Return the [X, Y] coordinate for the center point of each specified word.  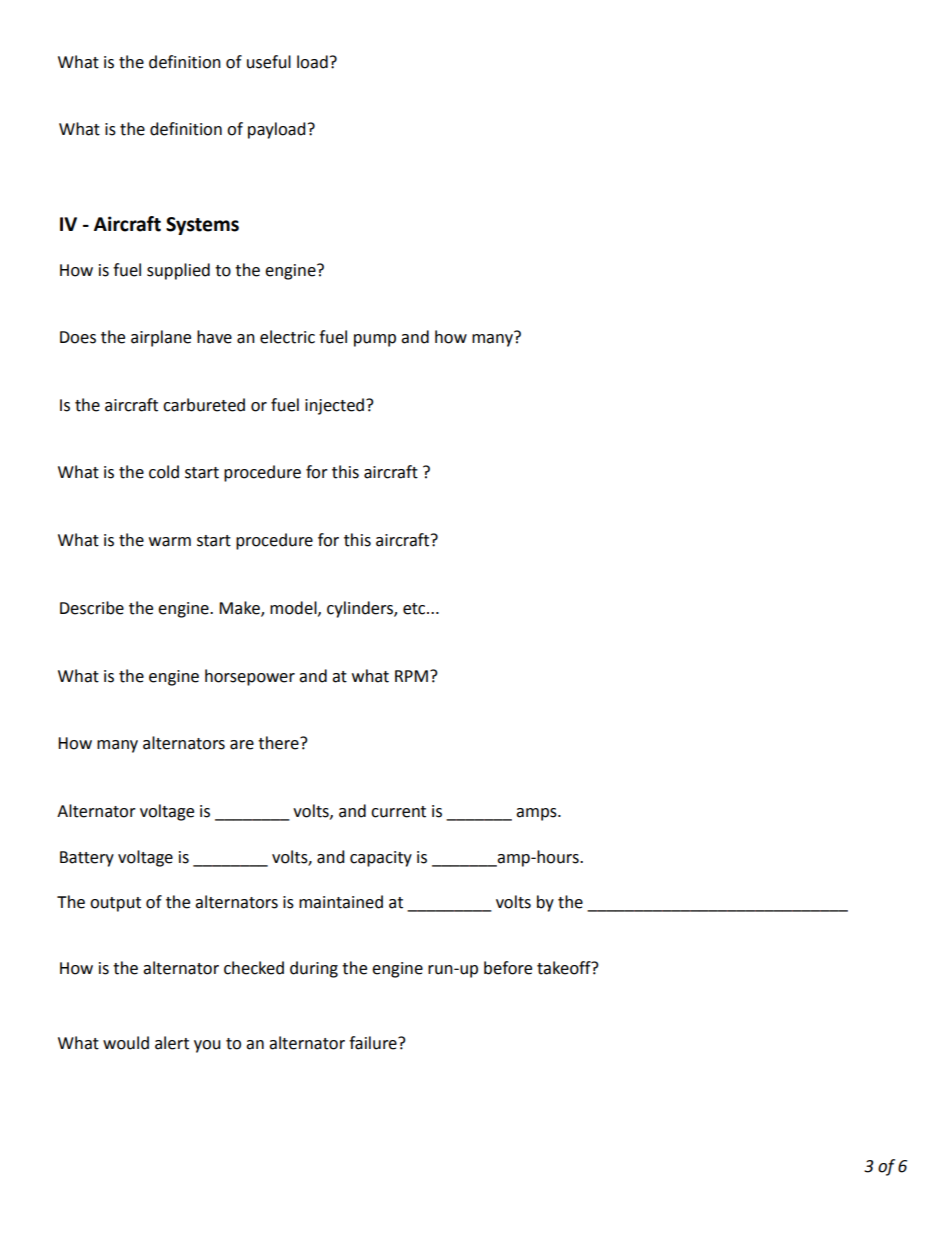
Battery [87, 859]
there [279, 743]
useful [269, 62]
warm [170, 542]
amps [537, 814]
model [294, 608]
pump [375, 340]
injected [336, 406]
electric [287, 337]
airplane [161, 338]
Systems [202, 226]
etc [415, 609]
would [126, 1043]
